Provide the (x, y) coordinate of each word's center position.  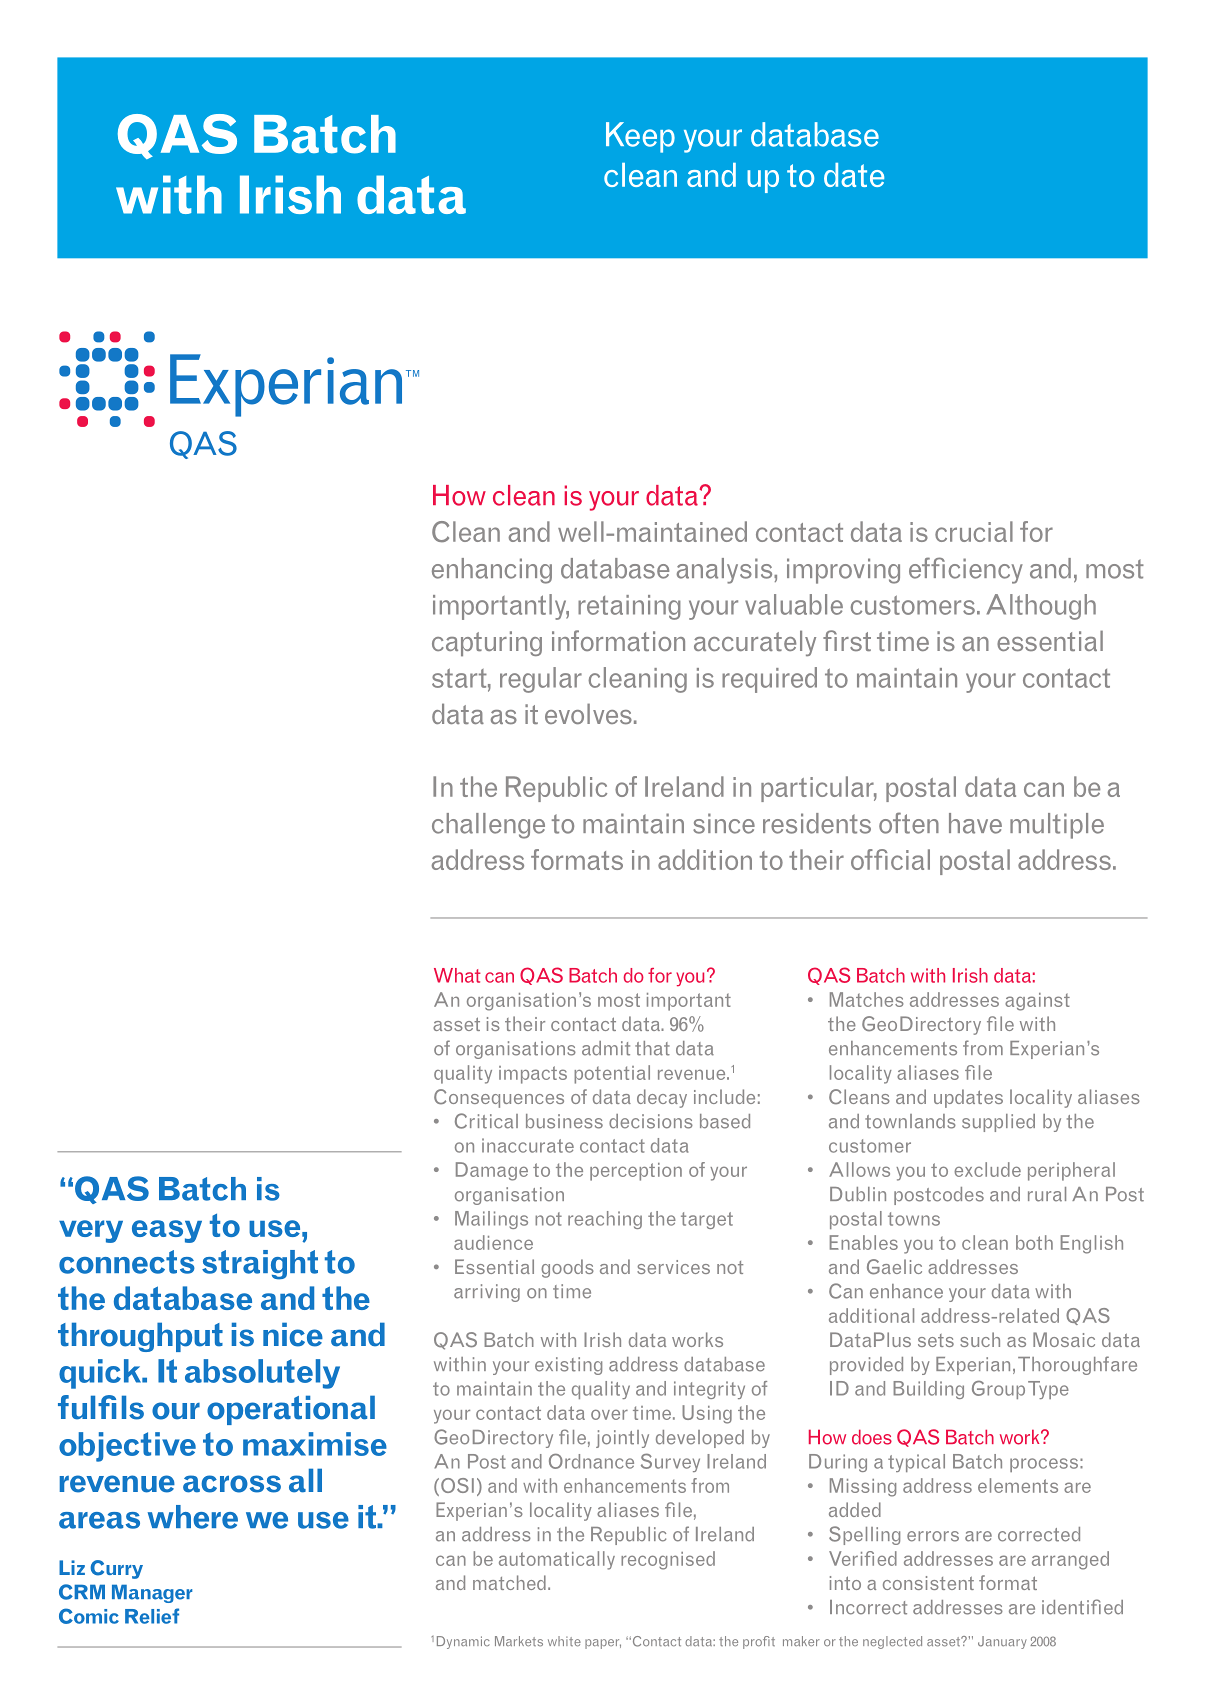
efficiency (966, 570)
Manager (152, 1593)
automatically (557, 1560)
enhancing (492, 571)
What (457, 975)
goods (567, 1268)
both (1034, 1242)
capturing (487, 643)
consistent (928, 1583)
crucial (974, 531)
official (890, 859)
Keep (640, 137)
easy (167, 1231)
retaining (629, 607)
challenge (488, 826)
